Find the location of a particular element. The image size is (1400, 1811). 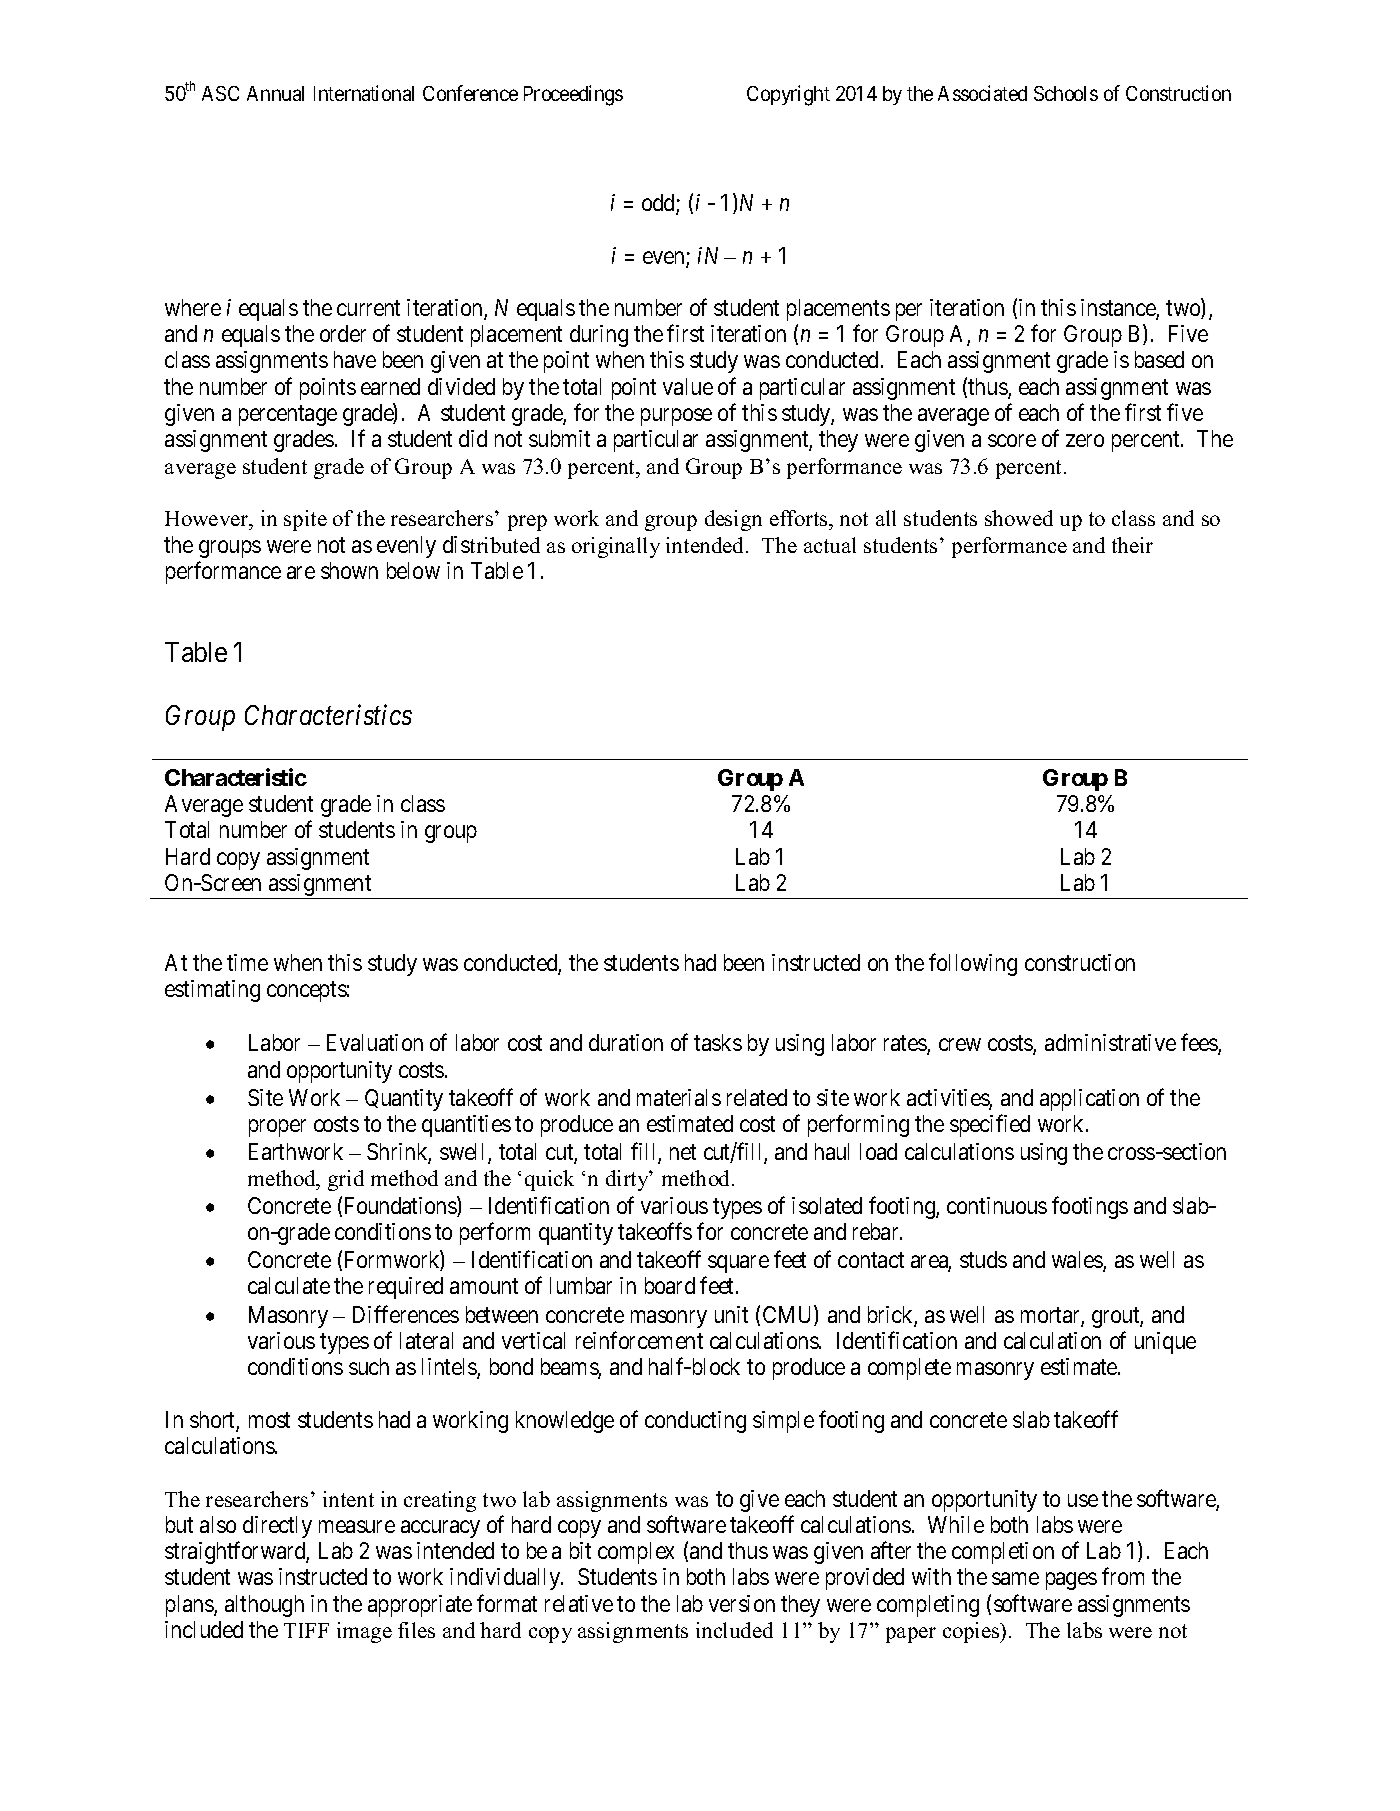

although is located at coordinates (264, 1606).
